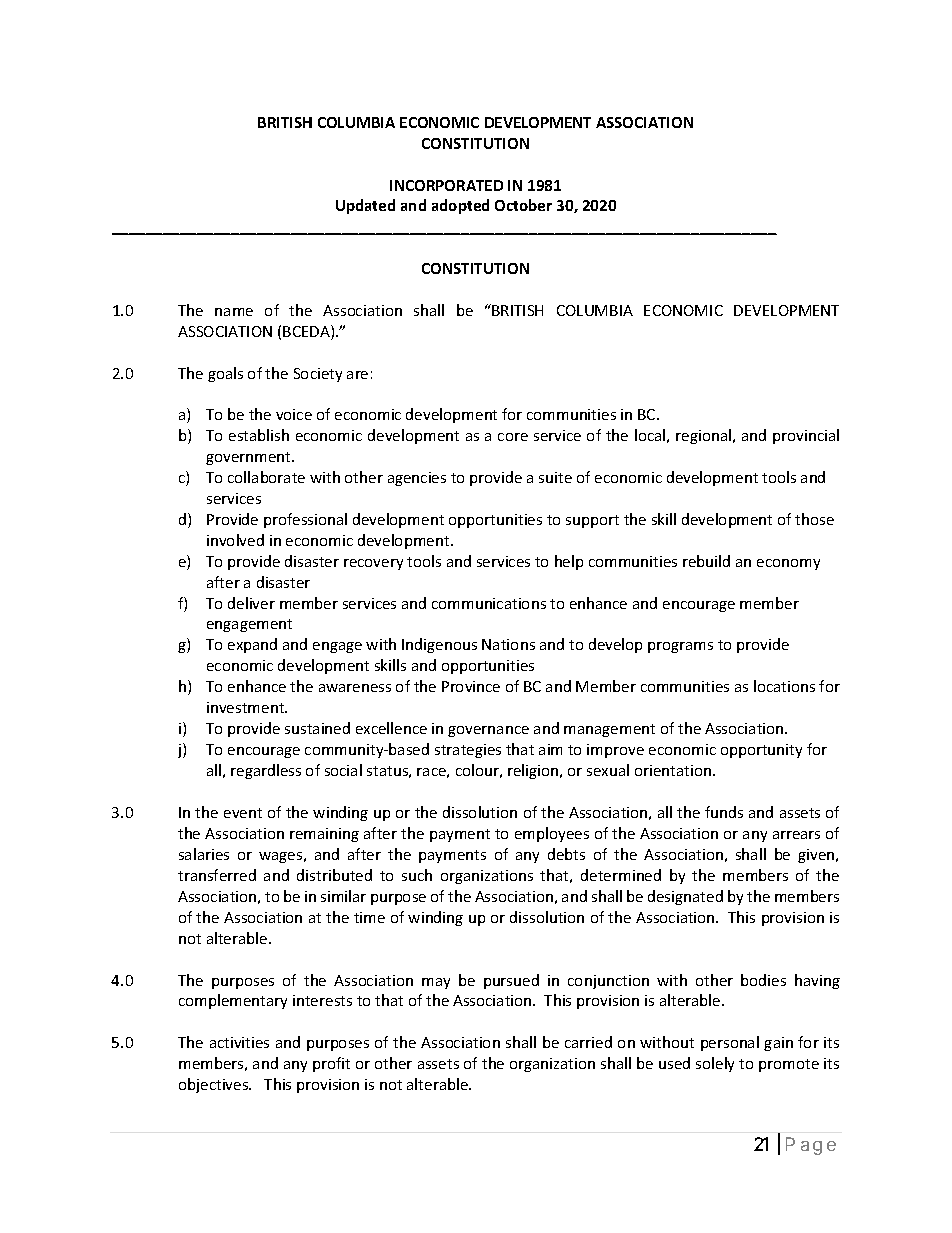 The width and height of the page is (952, 1233). I want to click on employees, so click(552, 834).
